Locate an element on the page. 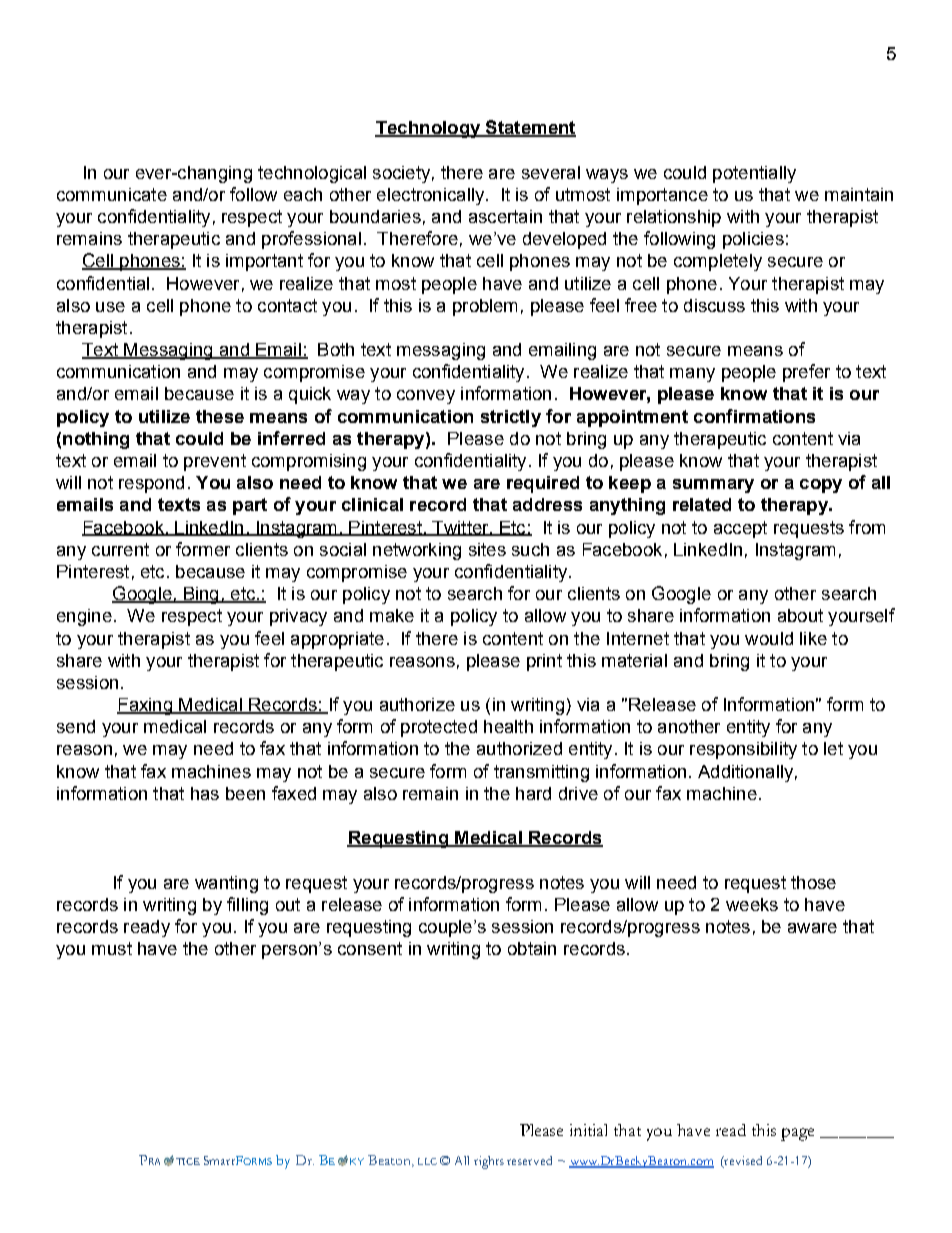 Image resolution: width=952 pixels, height=1233 pixels. would is located at coordinates (769, 638).
